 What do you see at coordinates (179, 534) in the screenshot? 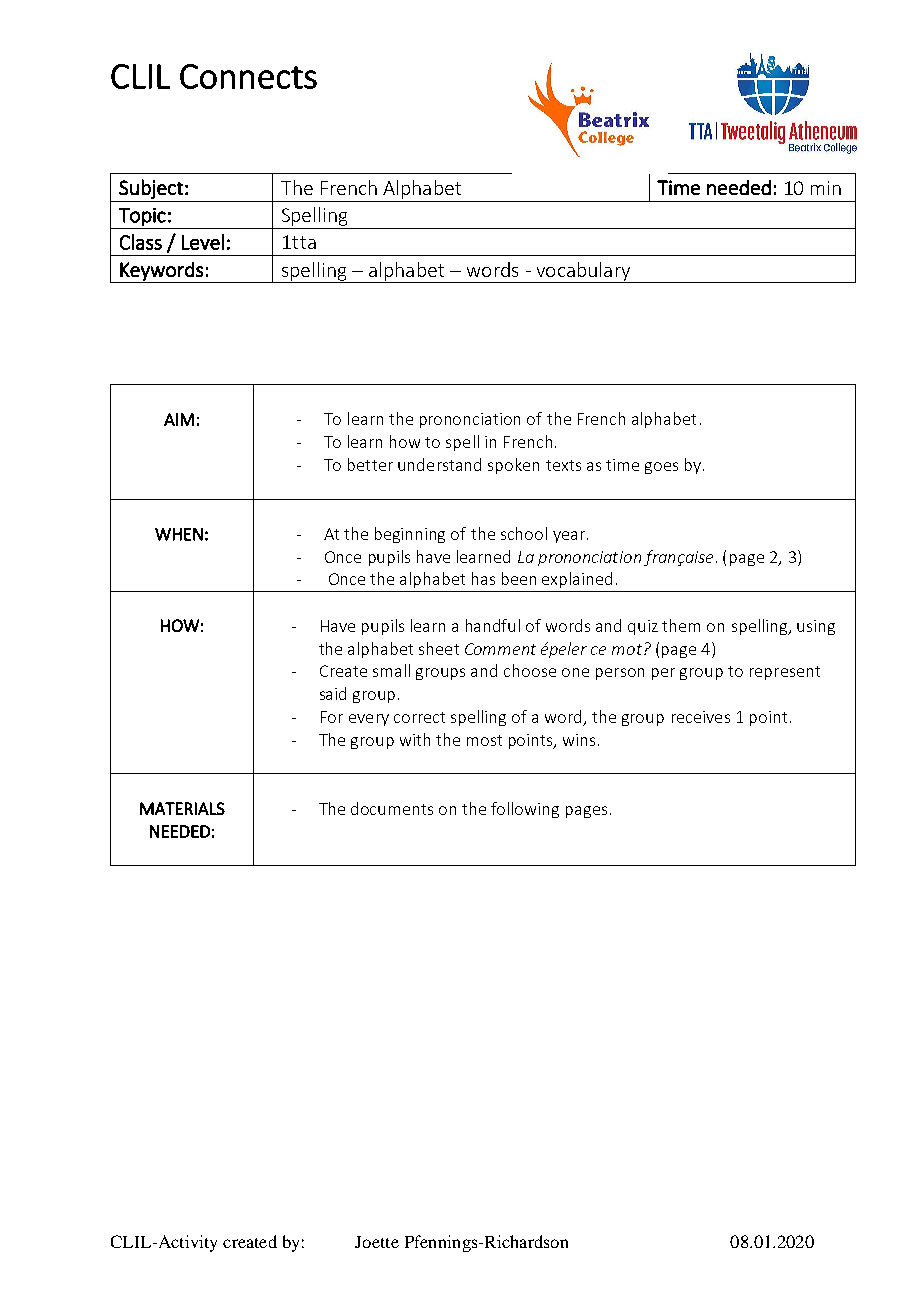
I see `WHEN` at bounding box center [179, 534].
